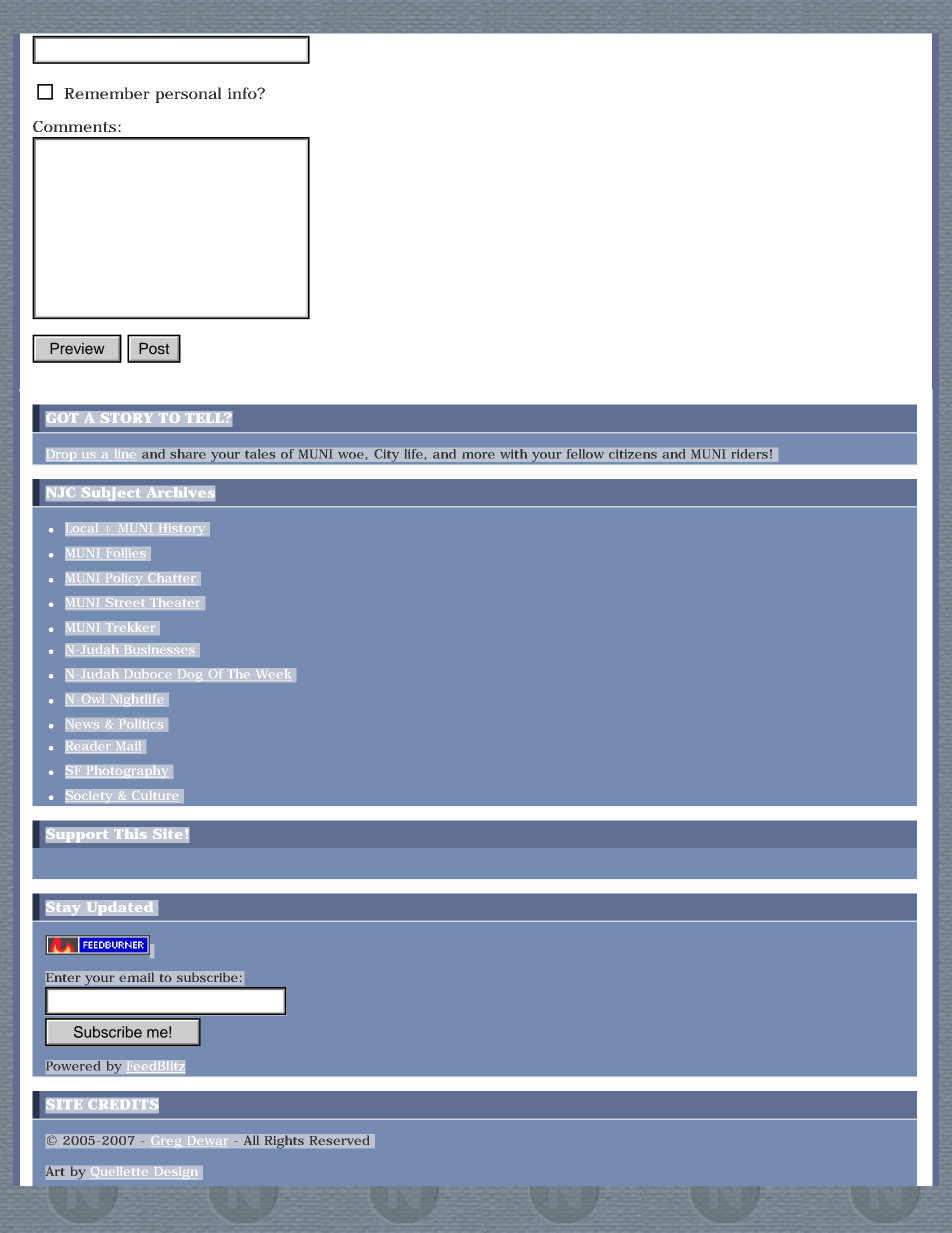  What do you see at coordinates (251, 1140) in the image?
I see `All` at bounding box center [251, 1140].
